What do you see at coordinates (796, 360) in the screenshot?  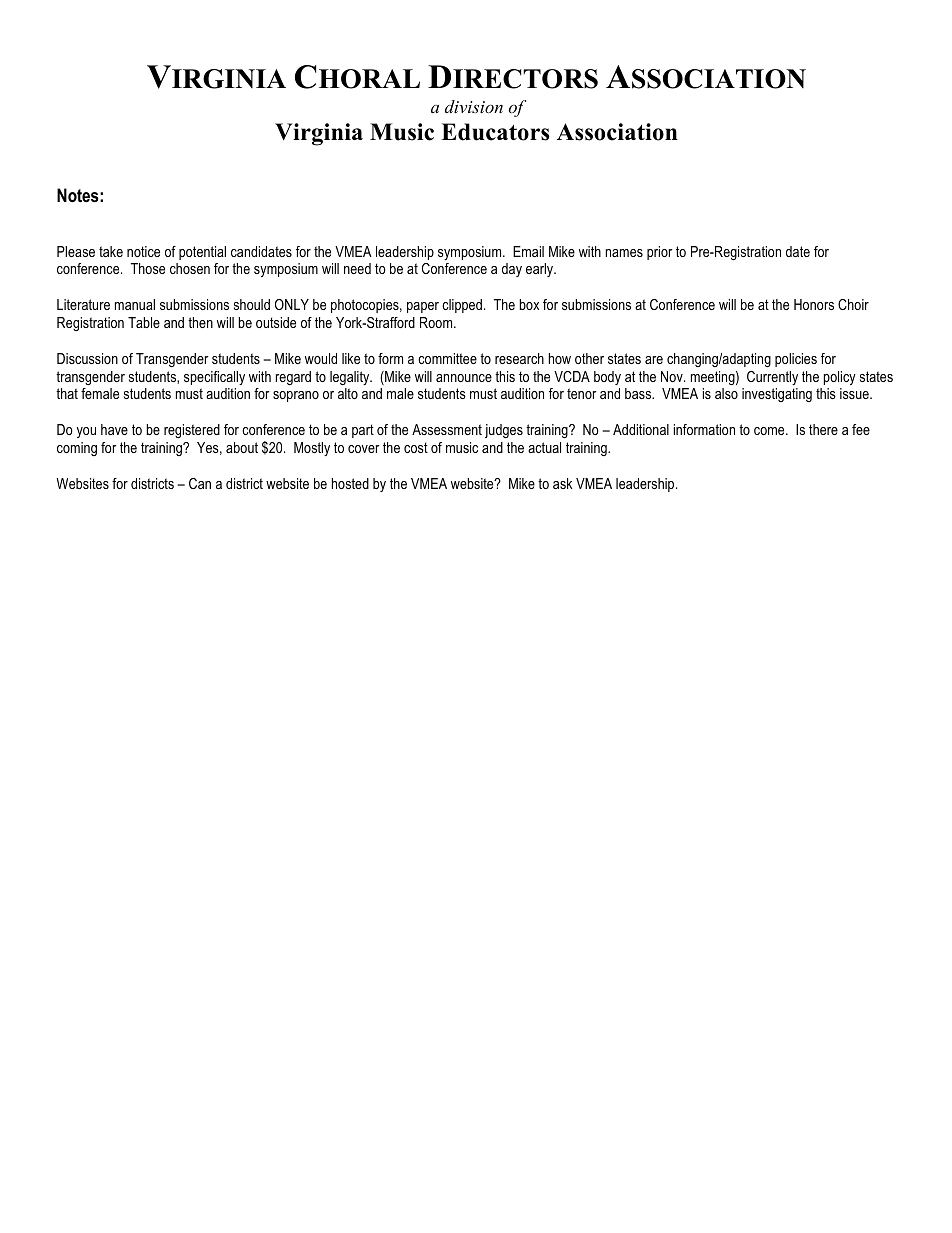 I see `policies` at bounding box center [796, 360].
